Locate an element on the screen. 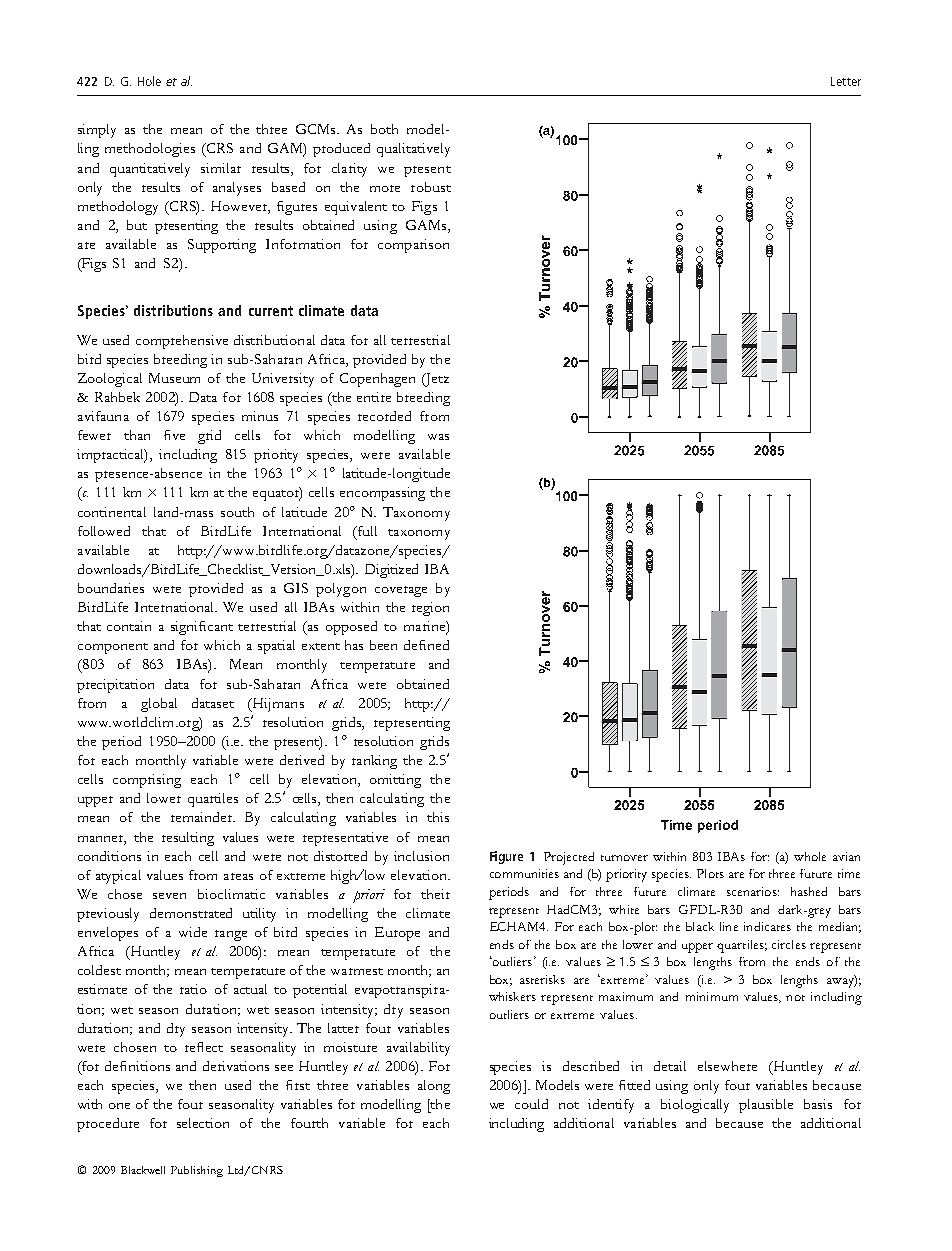  region is located at coordinates (430, 609).
